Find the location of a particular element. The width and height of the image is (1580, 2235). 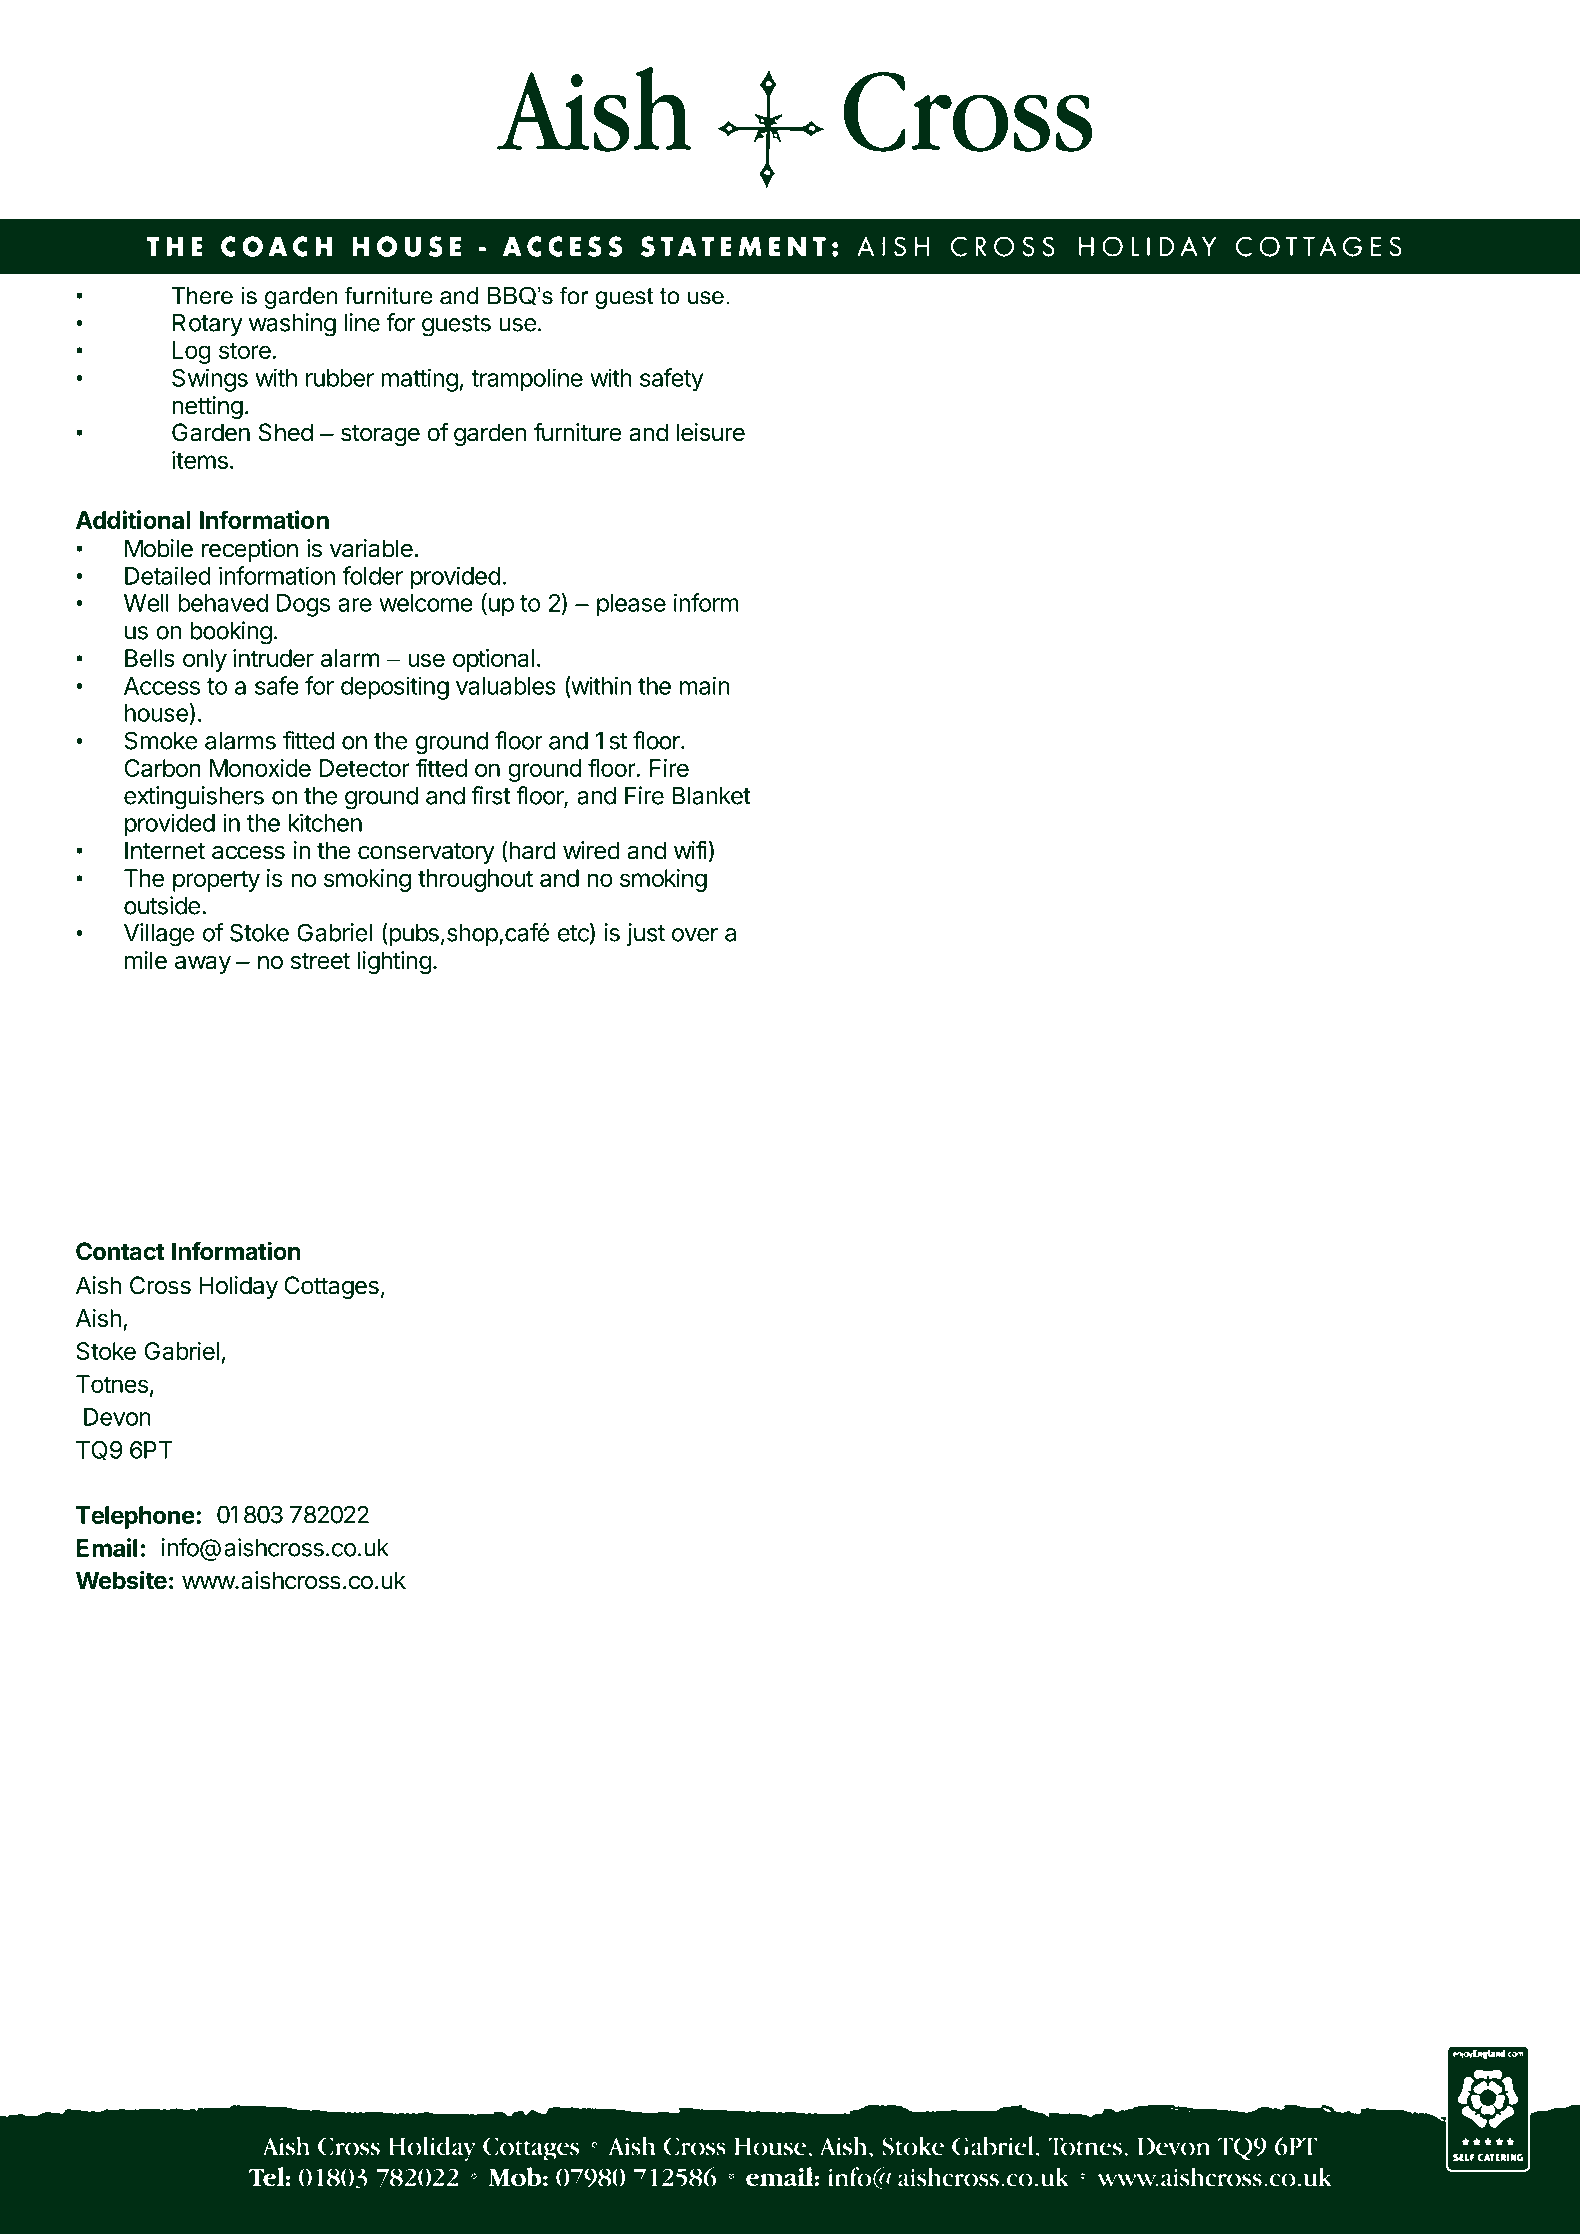

Website is located at coordinates (121, 1580).
